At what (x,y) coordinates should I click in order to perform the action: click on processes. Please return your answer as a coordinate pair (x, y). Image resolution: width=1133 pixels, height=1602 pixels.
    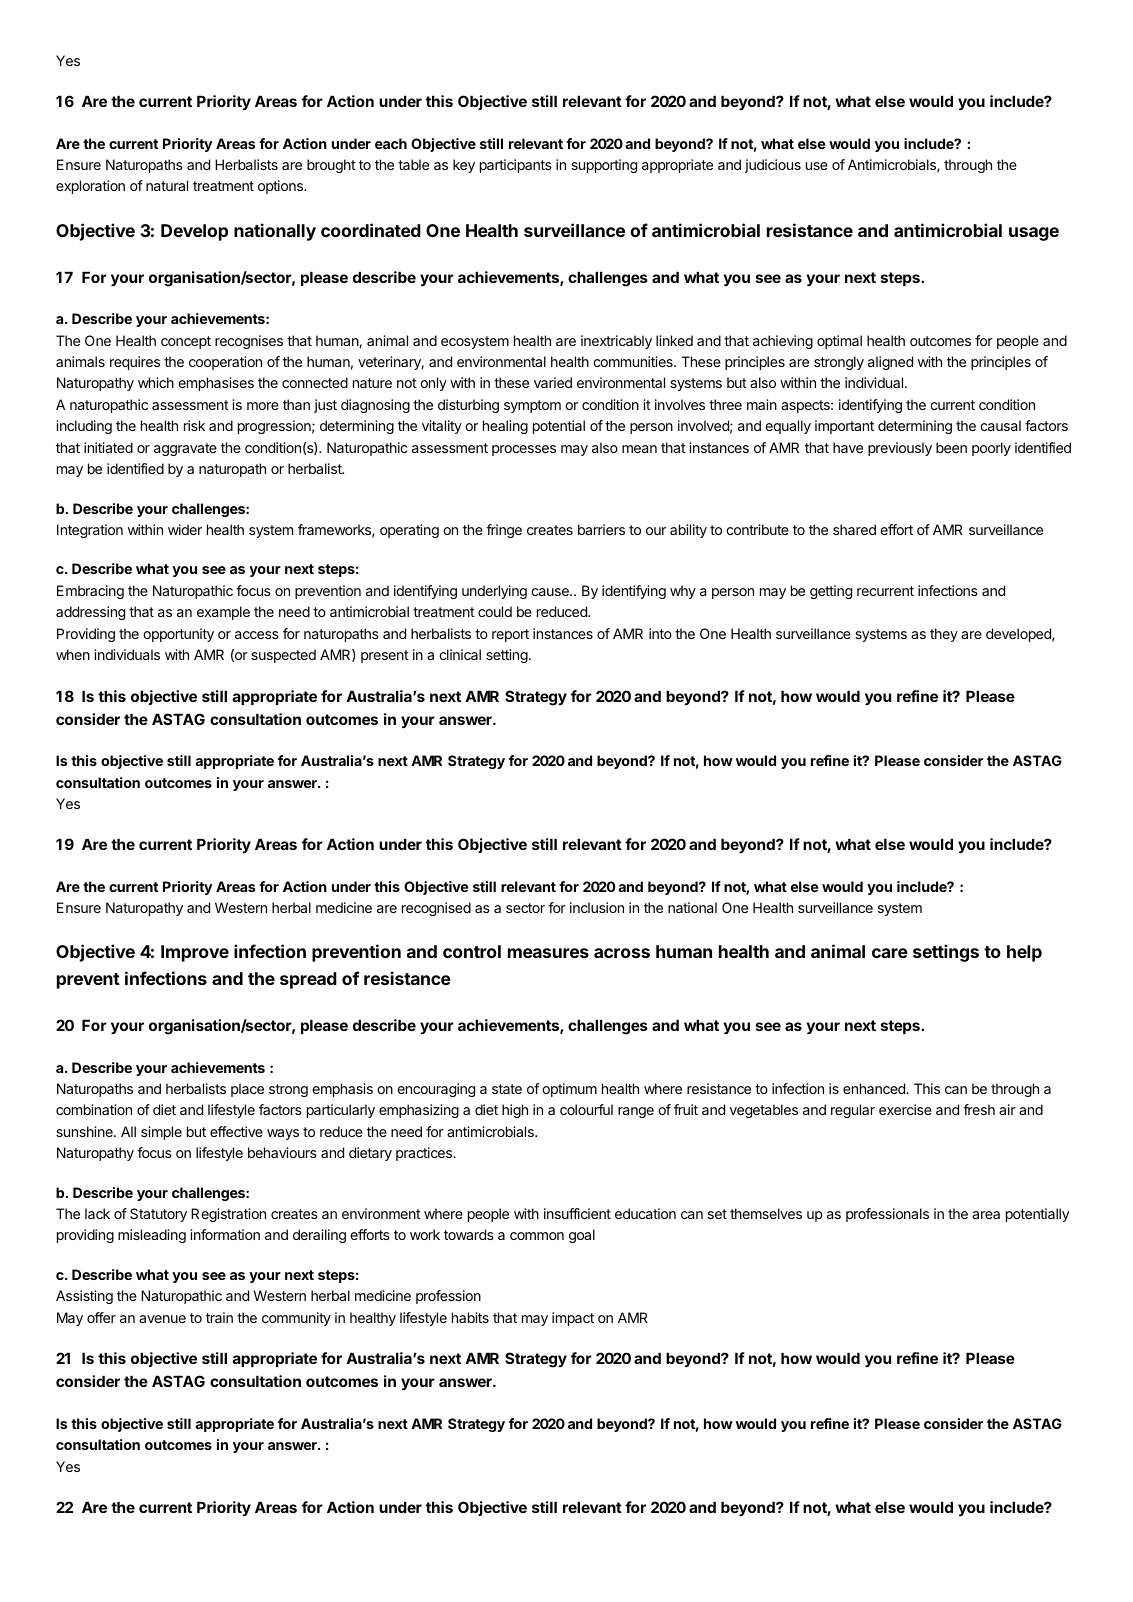
    Looking at the image, I should click on (524, 450).
